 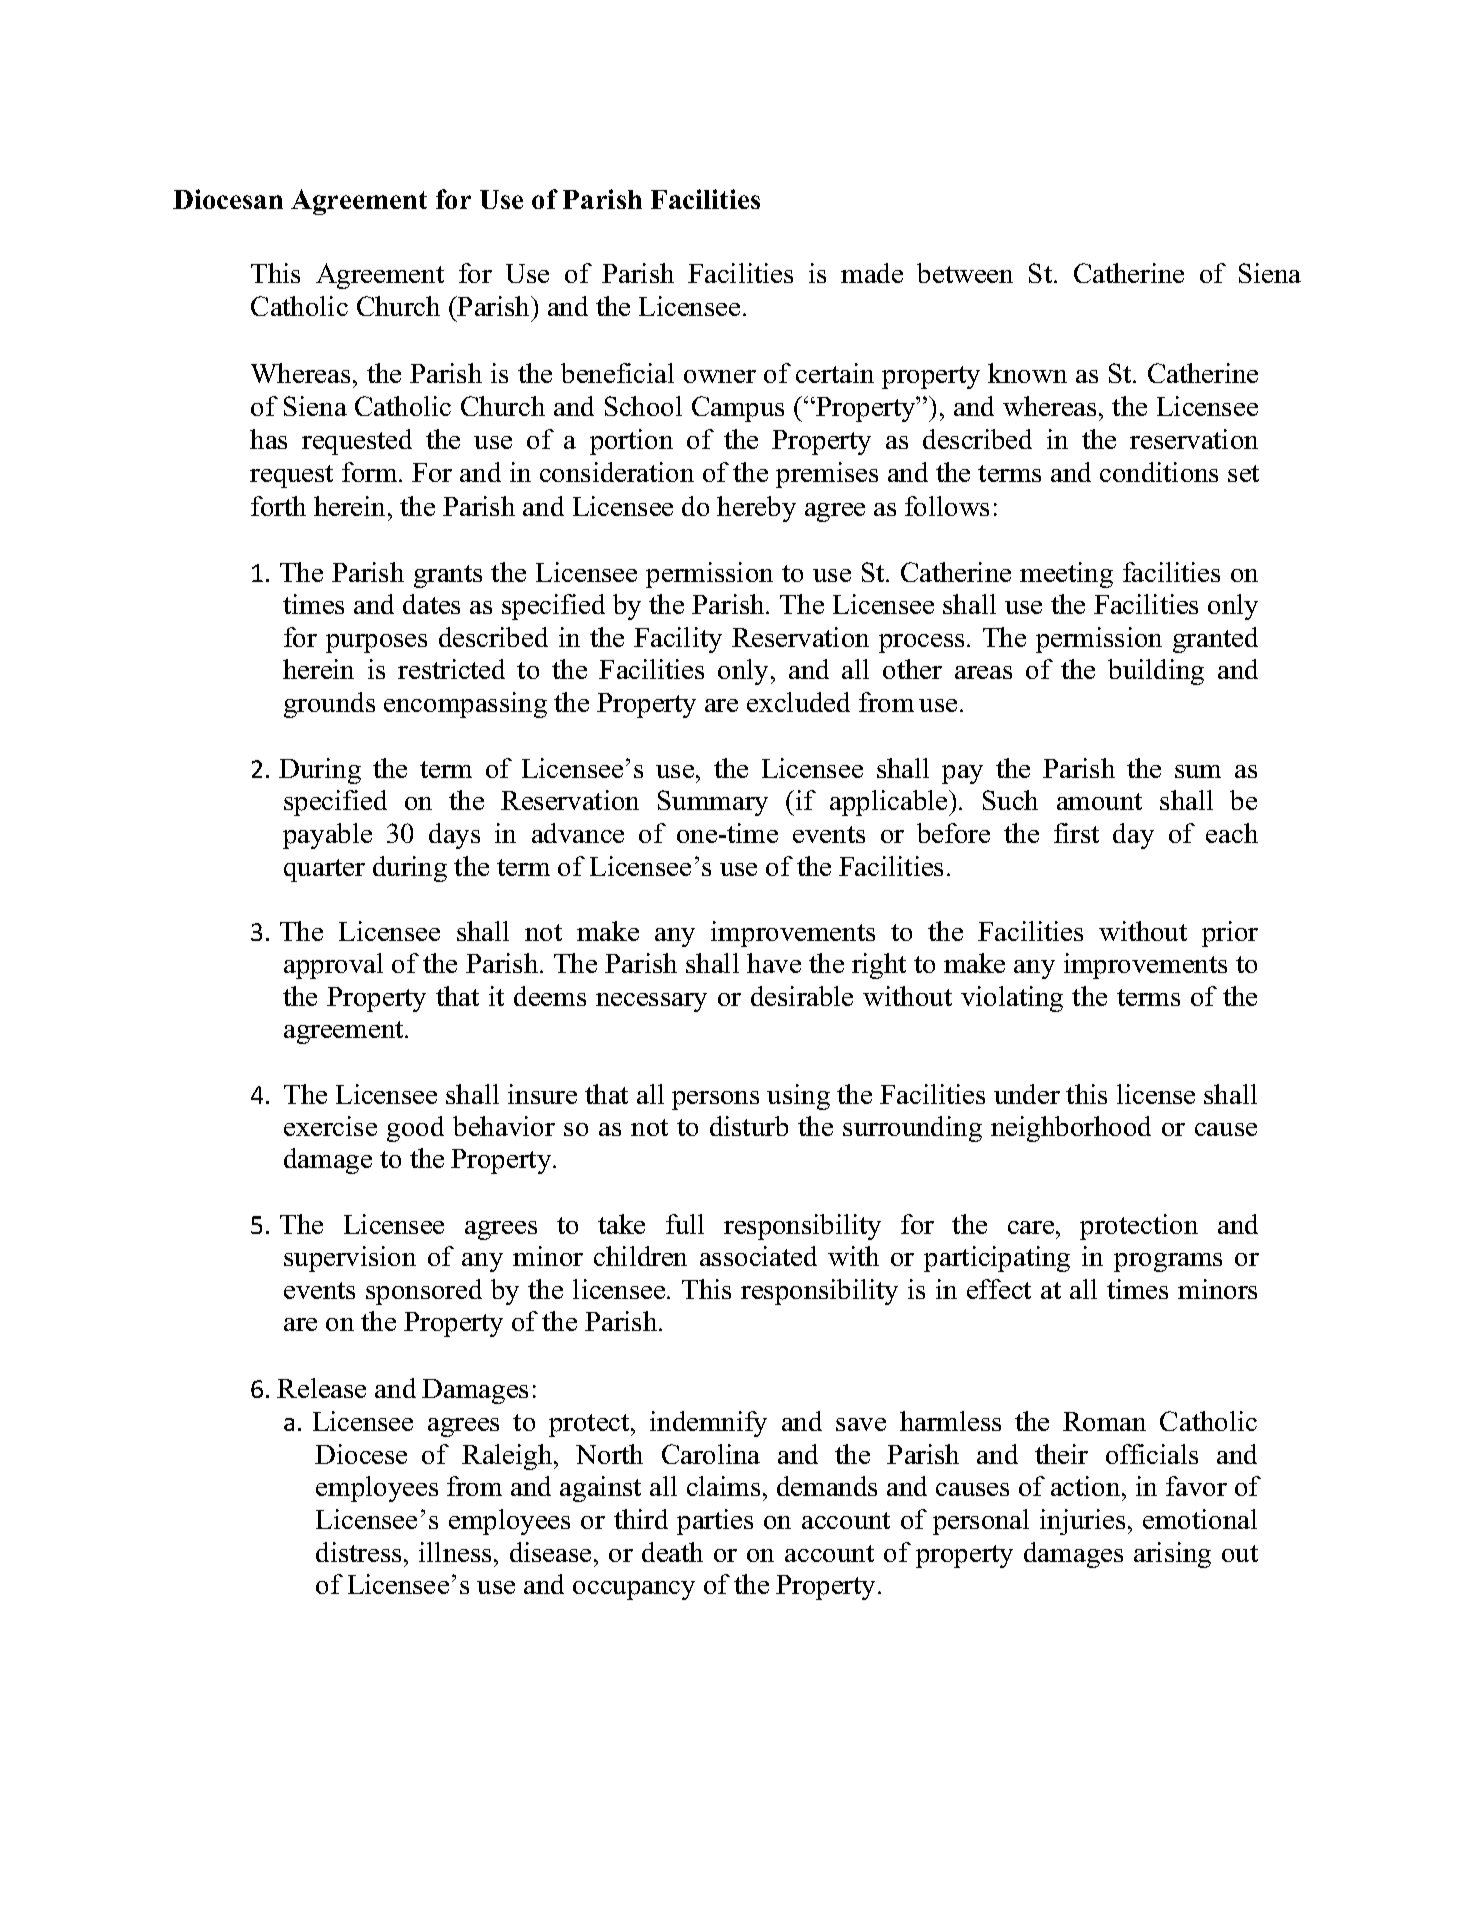 What do you see at coordinates (1027, 373) in the document?
I see `known` at bounding box center [1027, 373].
